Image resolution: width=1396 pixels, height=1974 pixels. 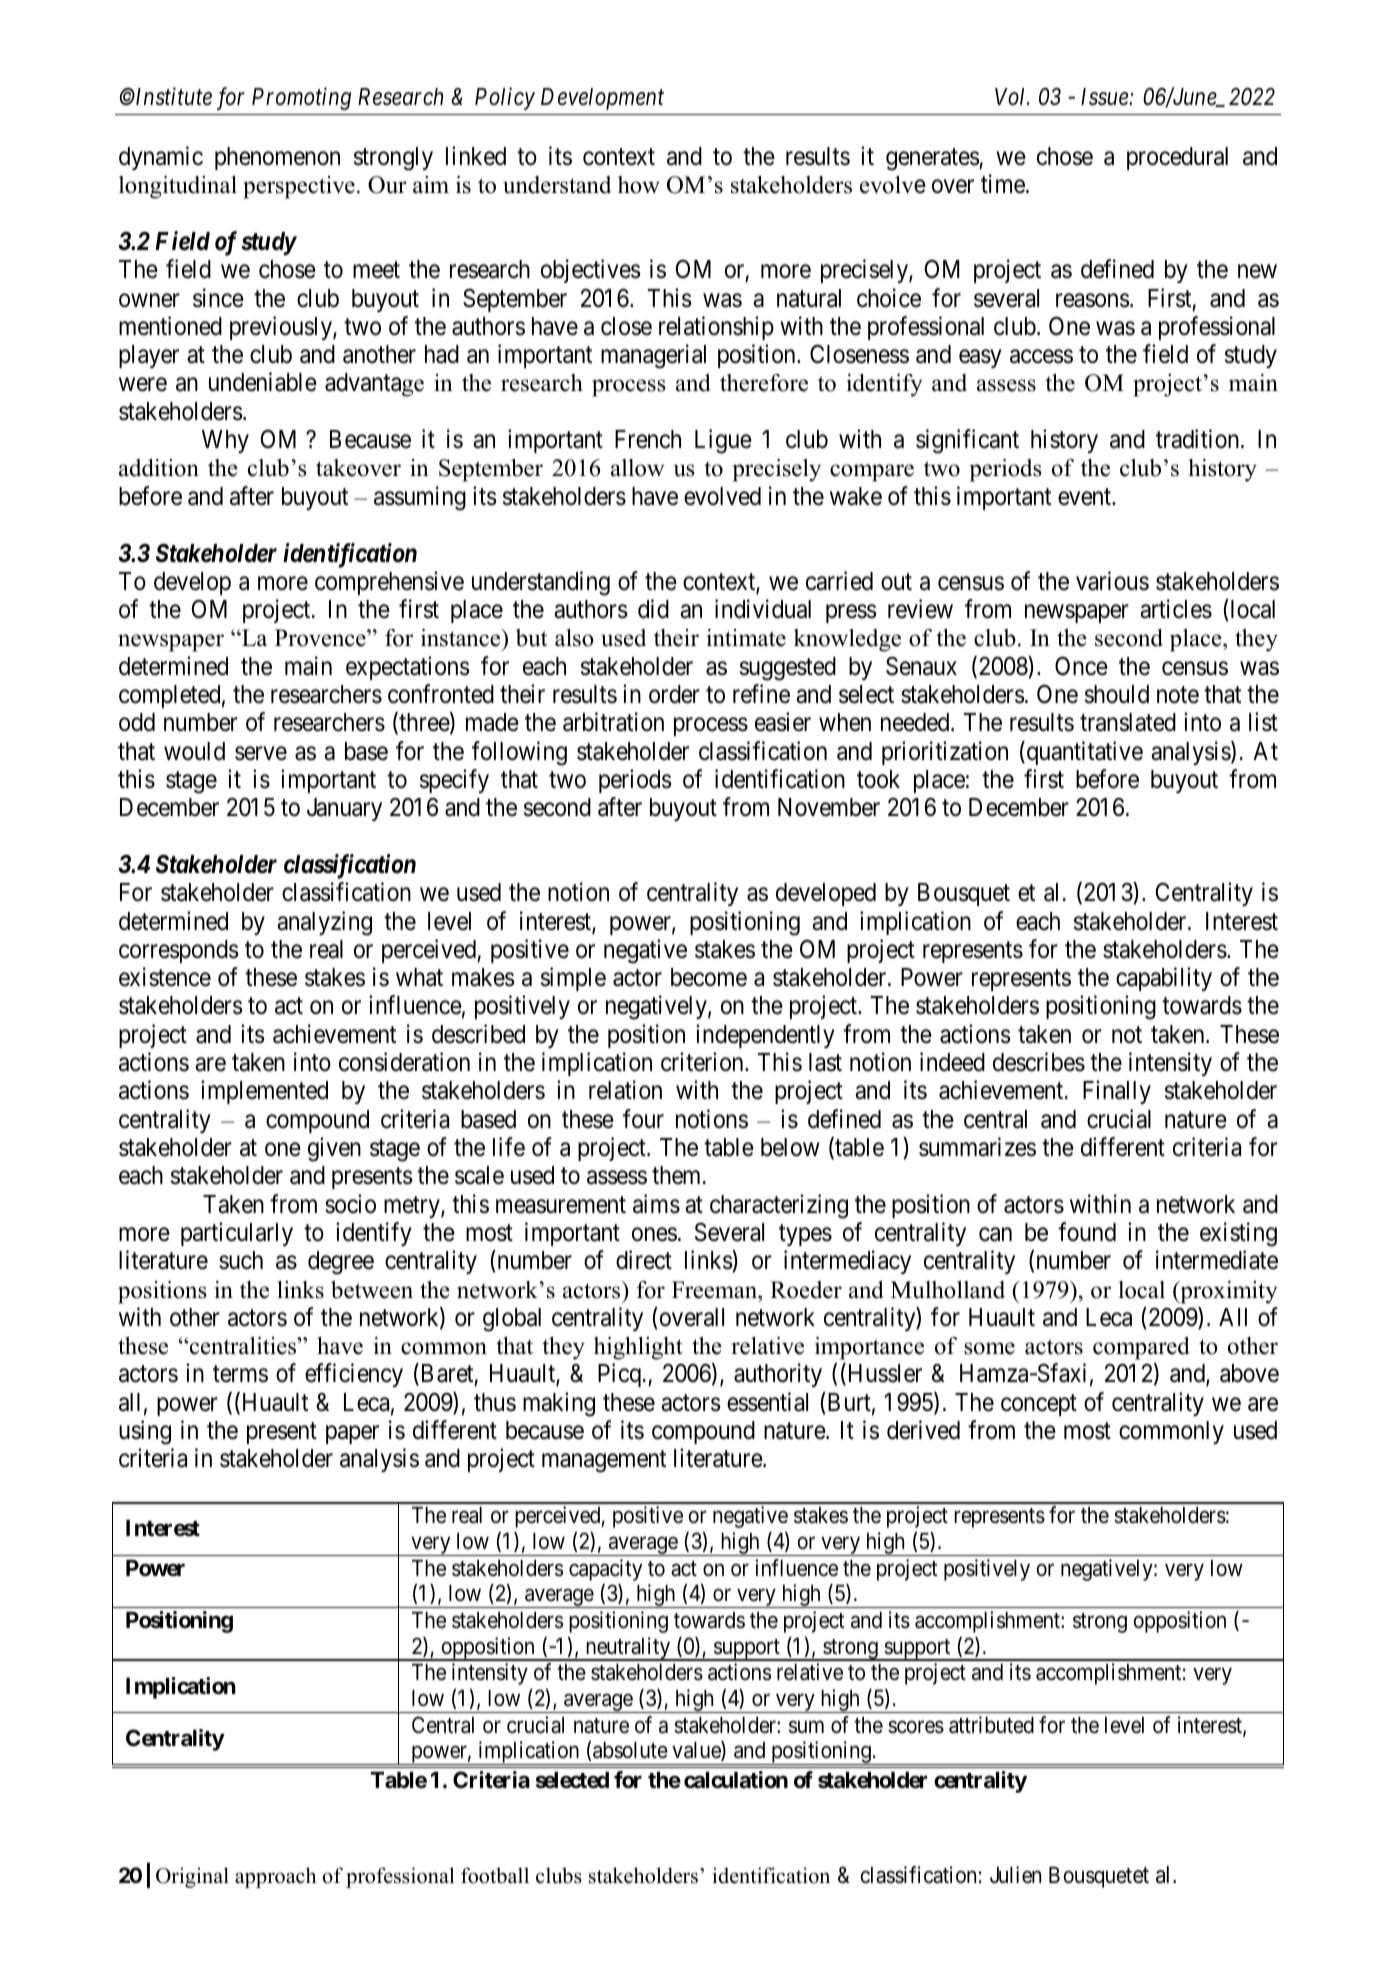 I want to click on approach, so click(x=275, y=1877).
